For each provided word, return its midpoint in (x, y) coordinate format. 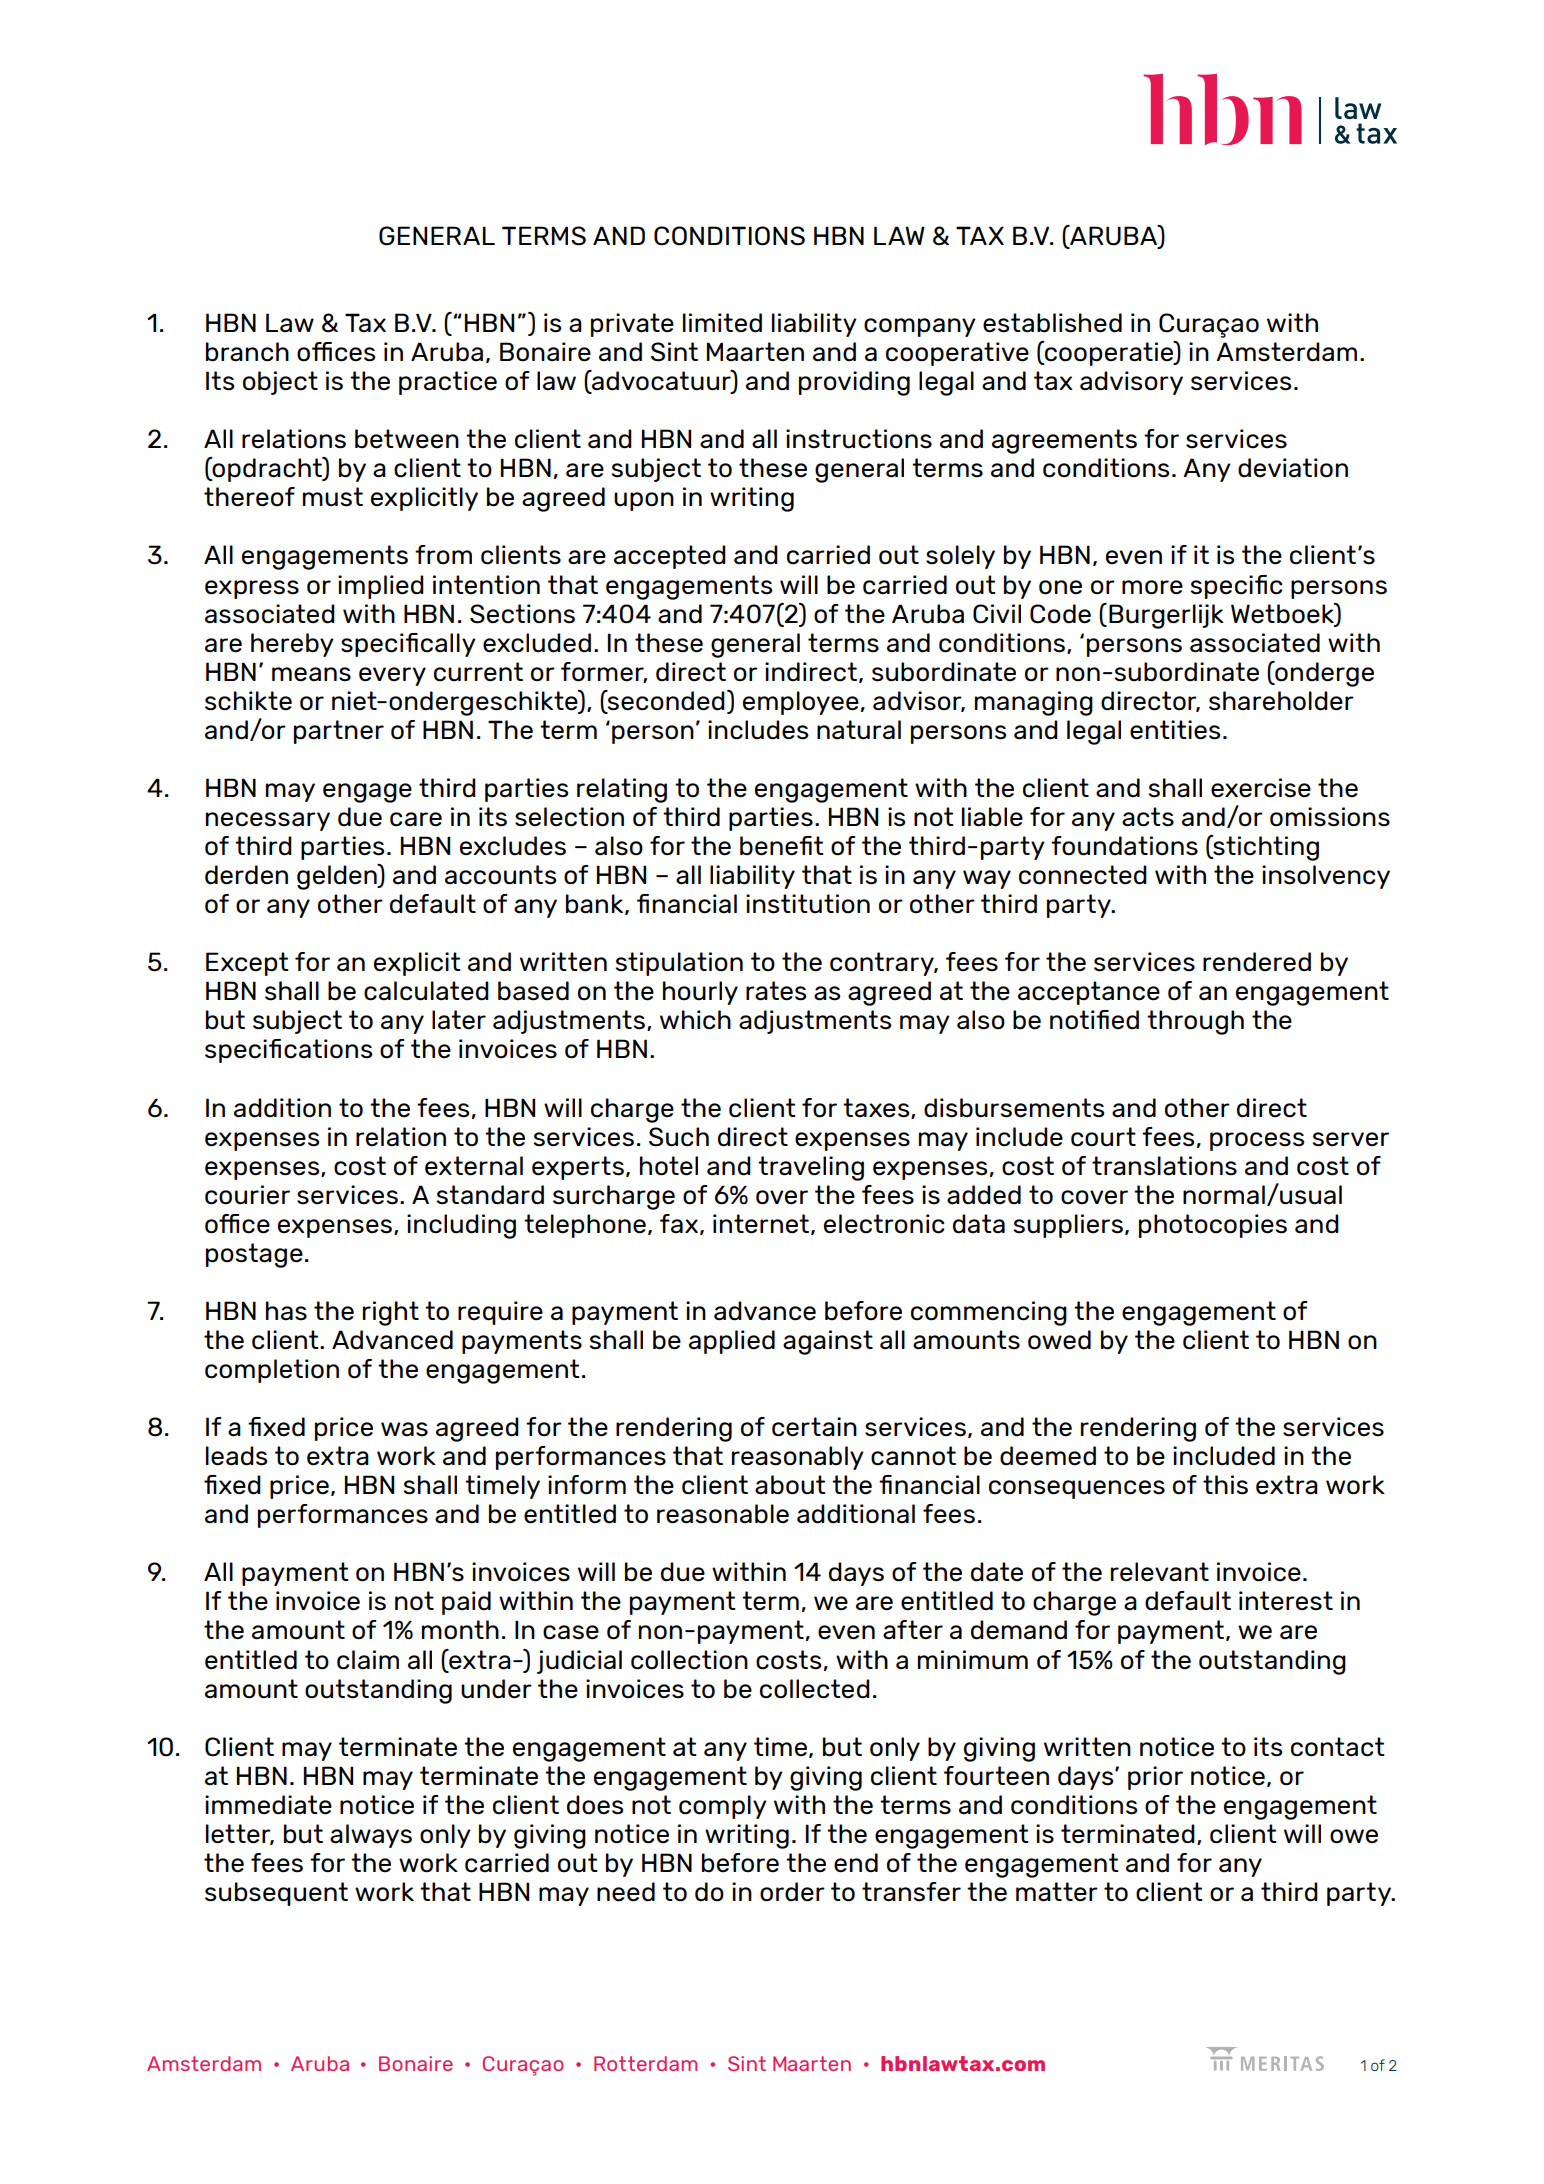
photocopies (1213, 1226)
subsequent (276, 1894)
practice (448, 383)
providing (854, 383)
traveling (811, 1168)
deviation (1293, 468)
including (461, 1226)
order (792, 1892)
